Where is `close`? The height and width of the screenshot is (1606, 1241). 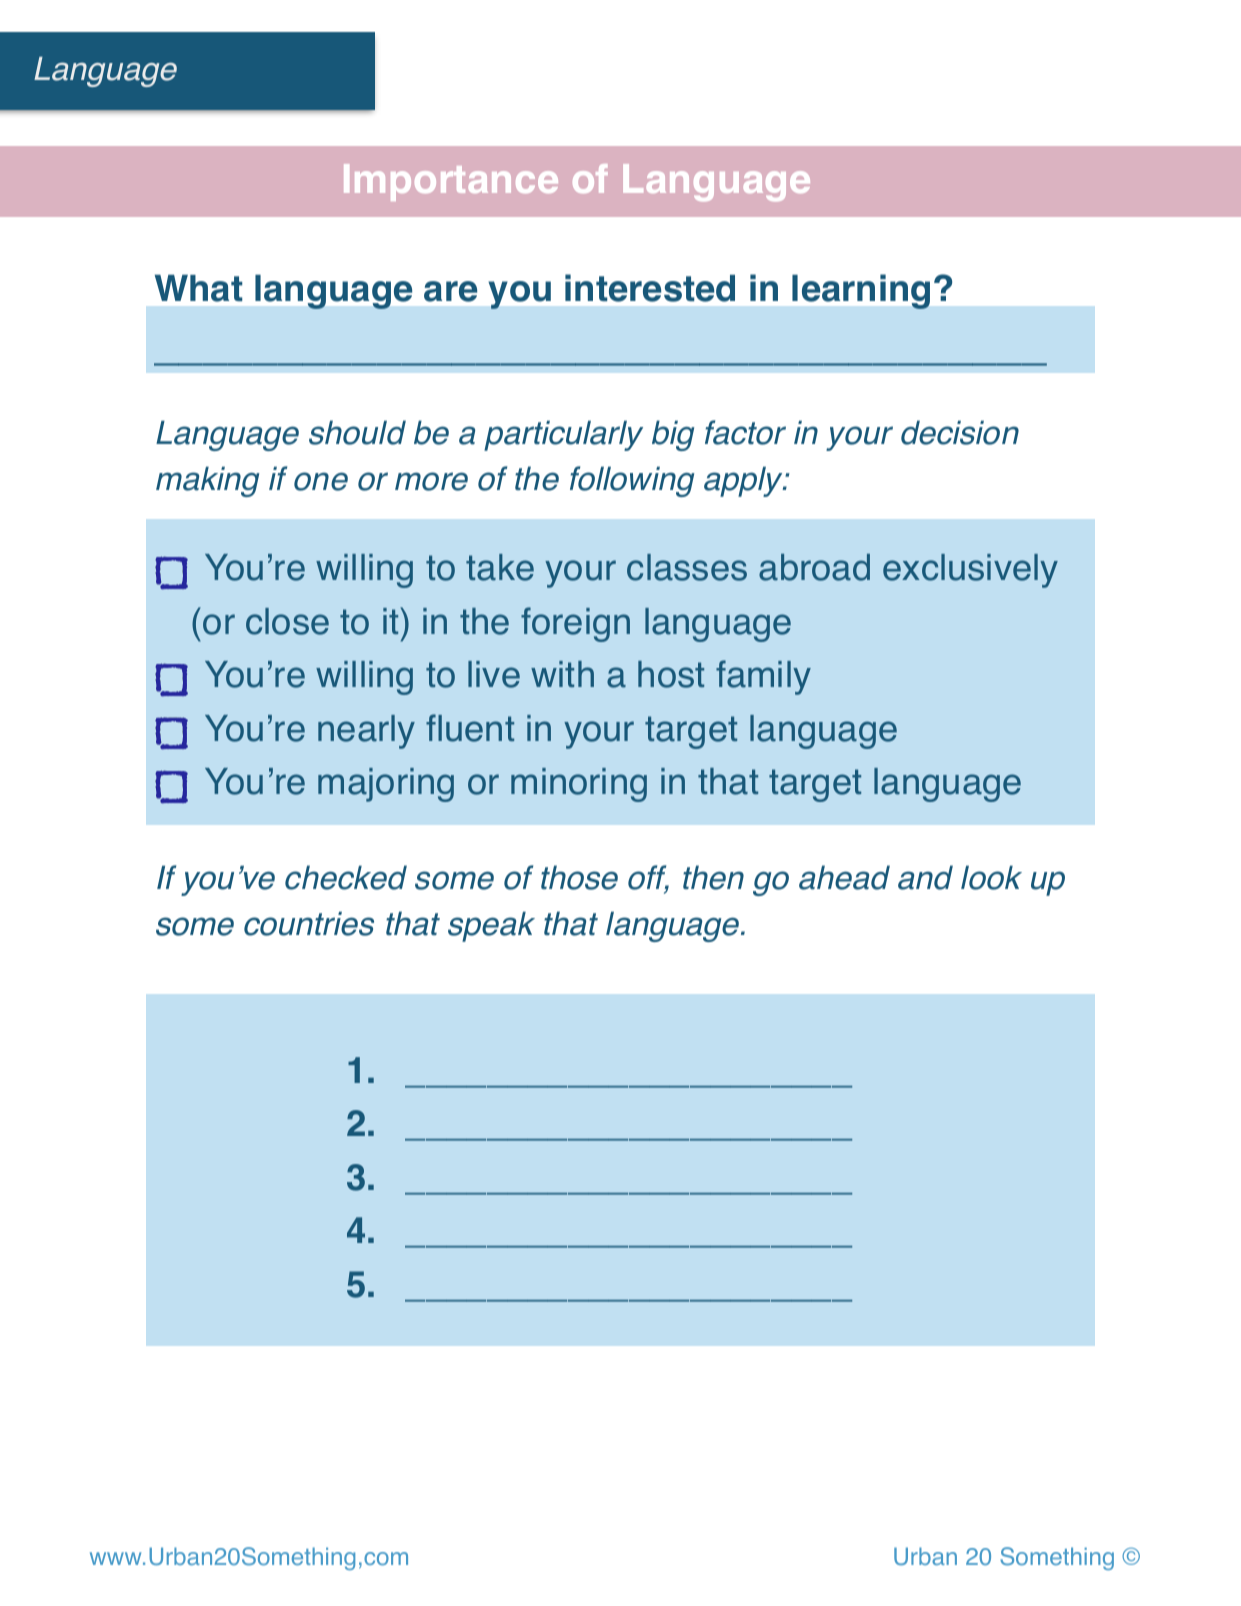 close is located at coordinates (287, 621).
